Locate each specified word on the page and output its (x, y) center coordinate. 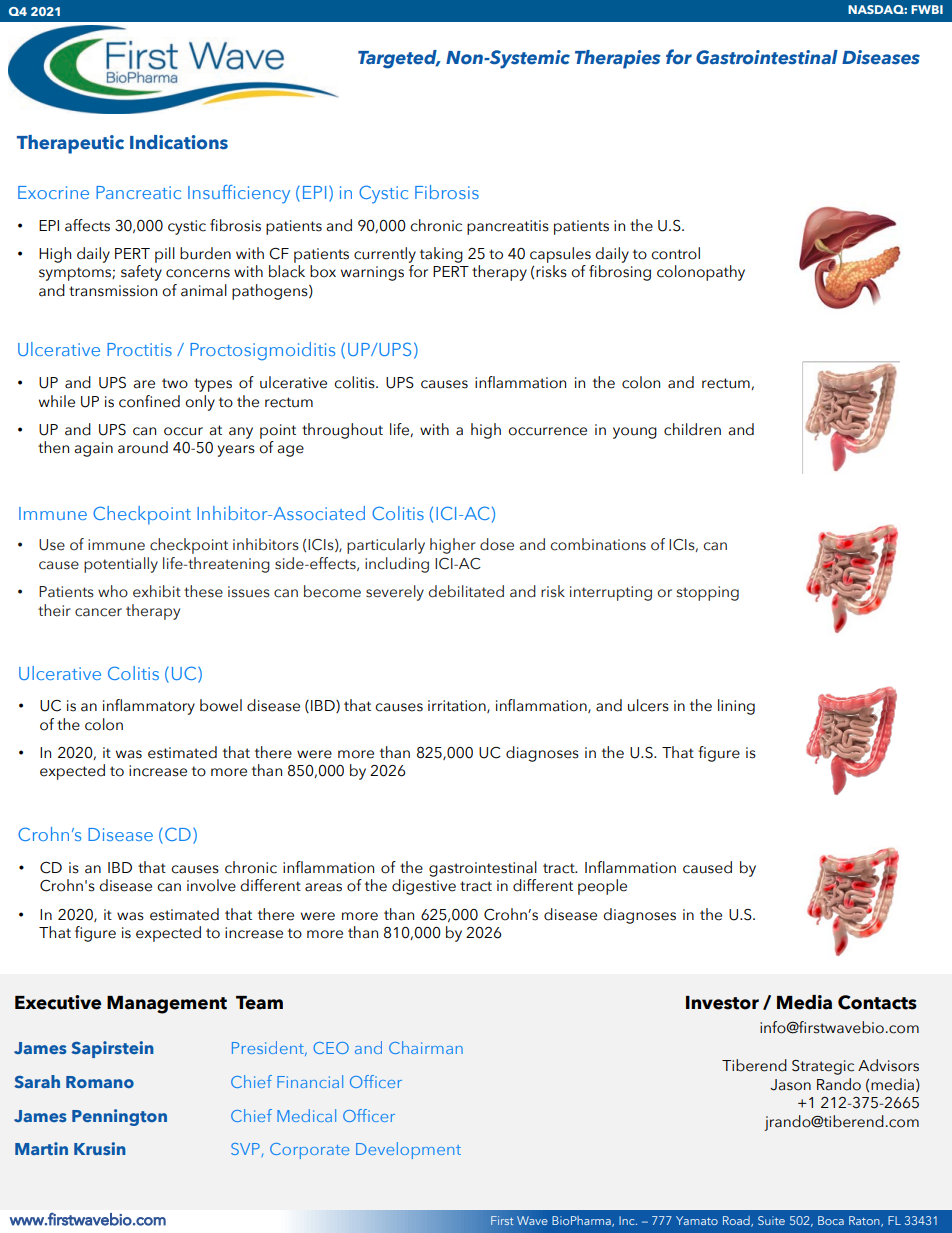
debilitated (466, 591)
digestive (424, 887)
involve (211, 885)
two (175, 383)
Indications (179, 142)
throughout (342, 431)
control (675, 253)
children (692, 429)
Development (408, 1150)
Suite (771, 1220)
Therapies (618, 59)
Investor (722, 1003)
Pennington (119, 1117)
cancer (98, 612)
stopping (708, 593)
